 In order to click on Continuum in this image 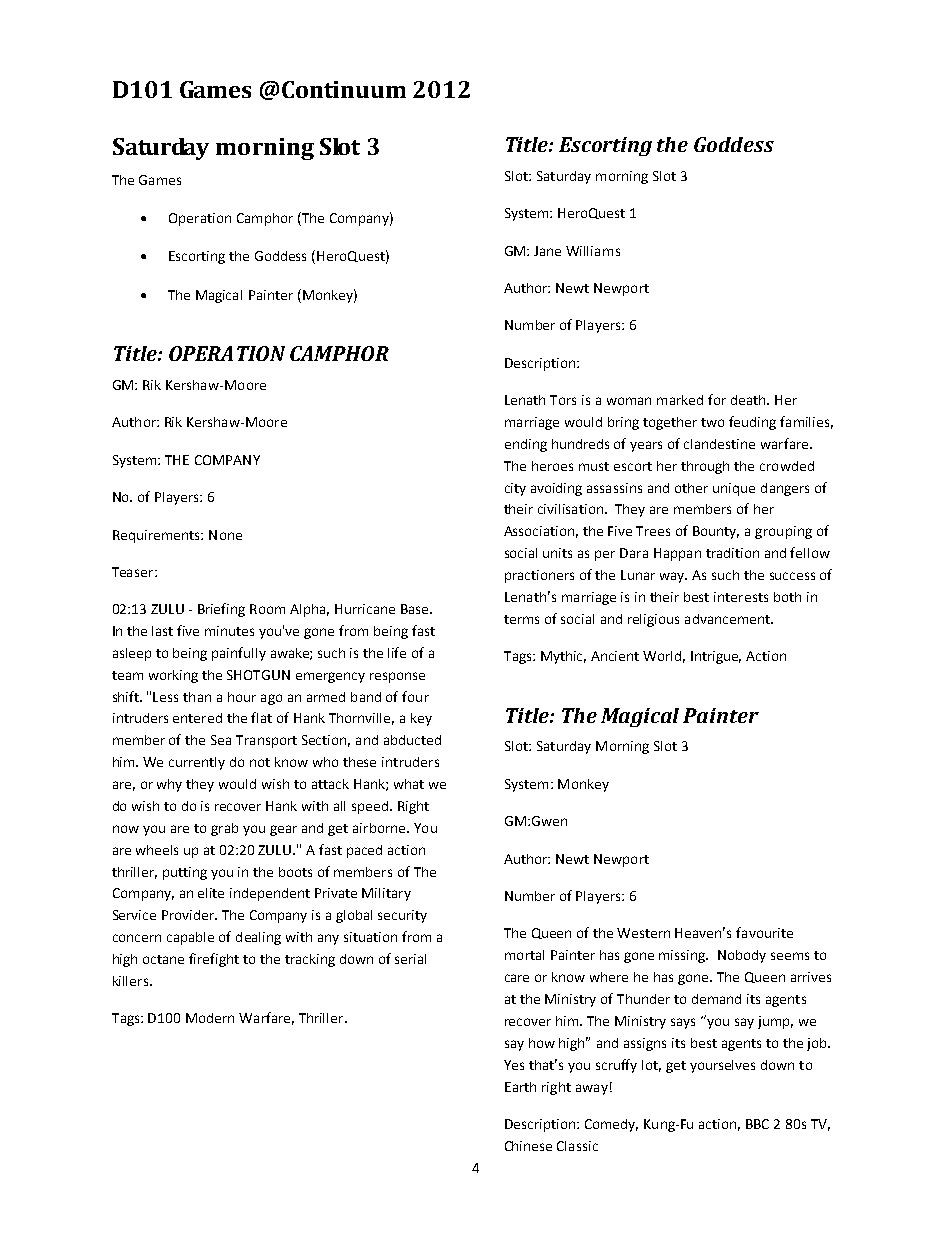, I will do `click(344, 89)`.
